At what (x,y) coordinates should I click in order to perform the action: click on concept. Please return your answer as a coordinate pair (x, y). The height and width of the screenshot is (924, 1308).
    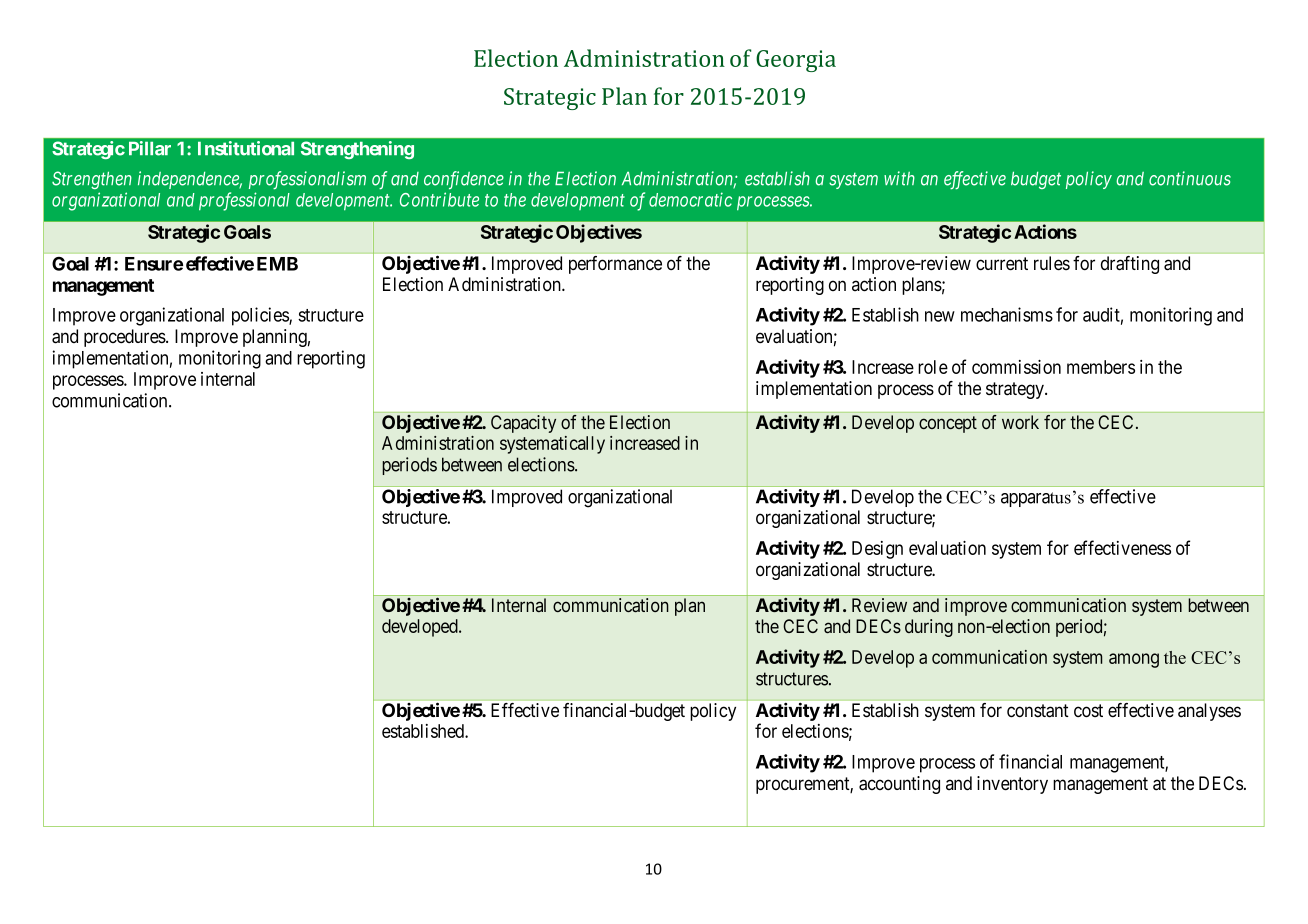
    Looking at the image, I should click on (948, 424).
